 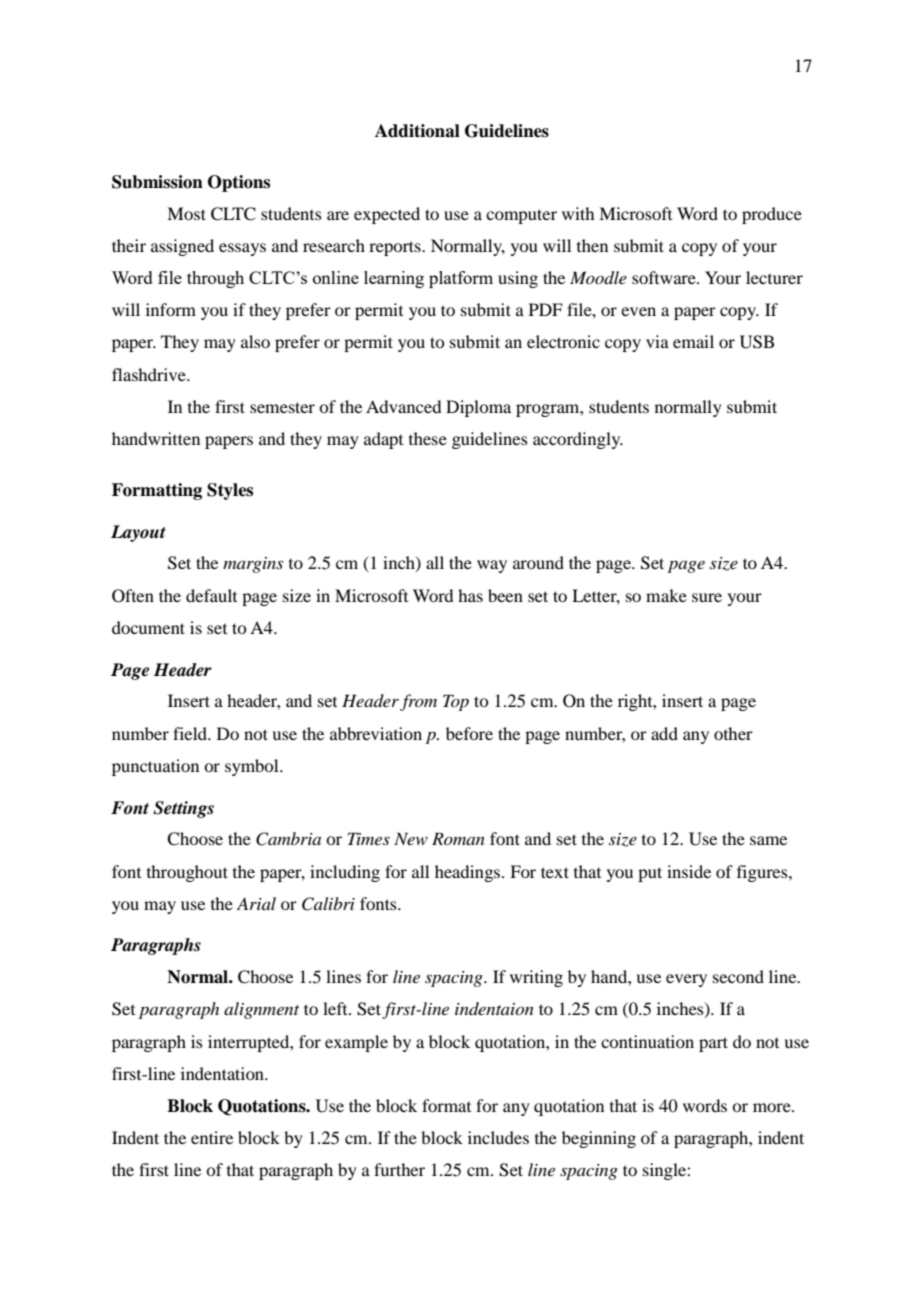 What do you see at coordinates (578, 440) in the screenshot?
I see `accordingly` at bounding box center [578, 440].
